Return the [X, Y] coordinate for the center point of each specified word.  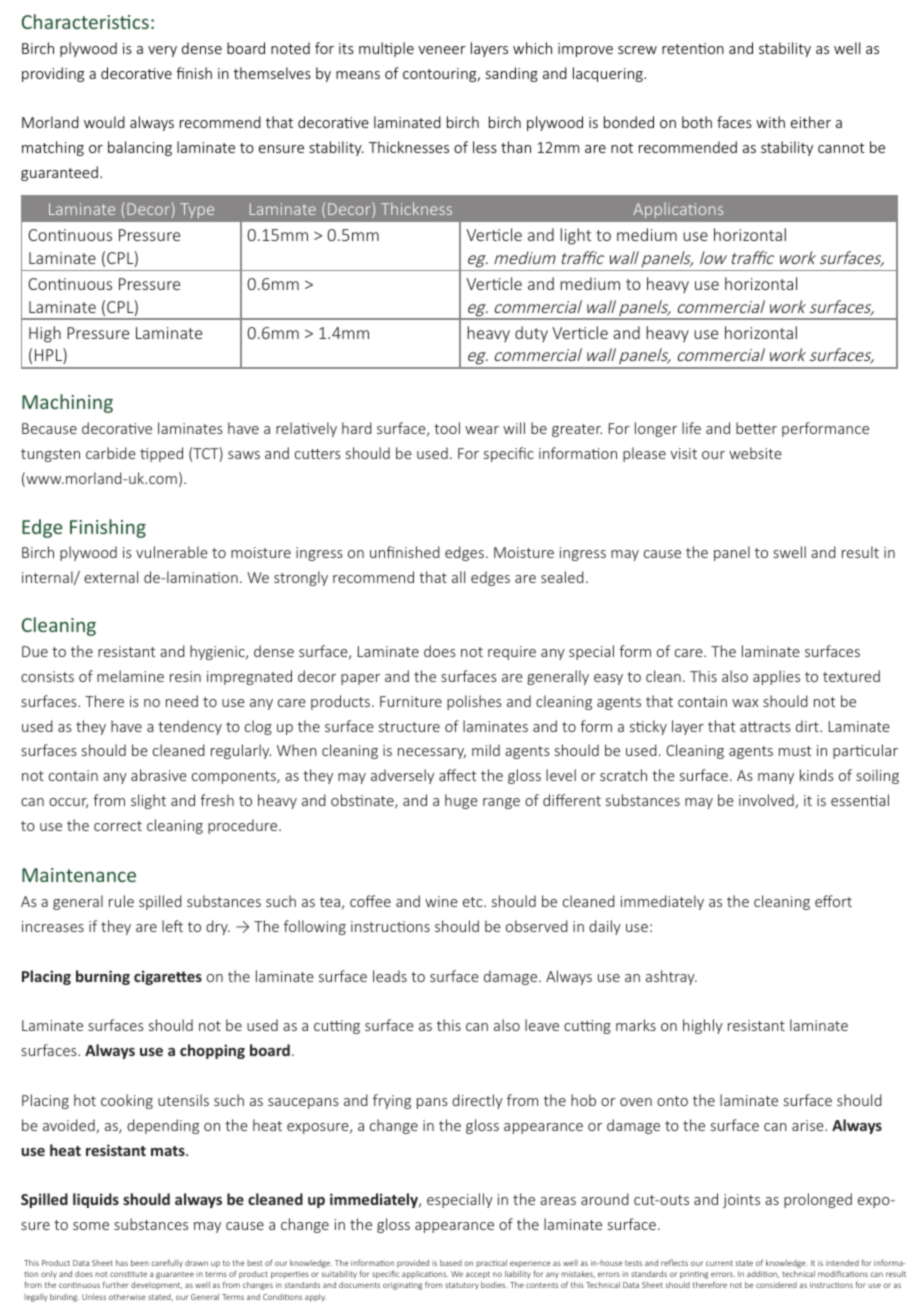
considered [776, 1285]
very [162, 51]
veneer [442, 50]
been [140, 1263]
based [451, 1263]
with [770, 122]
